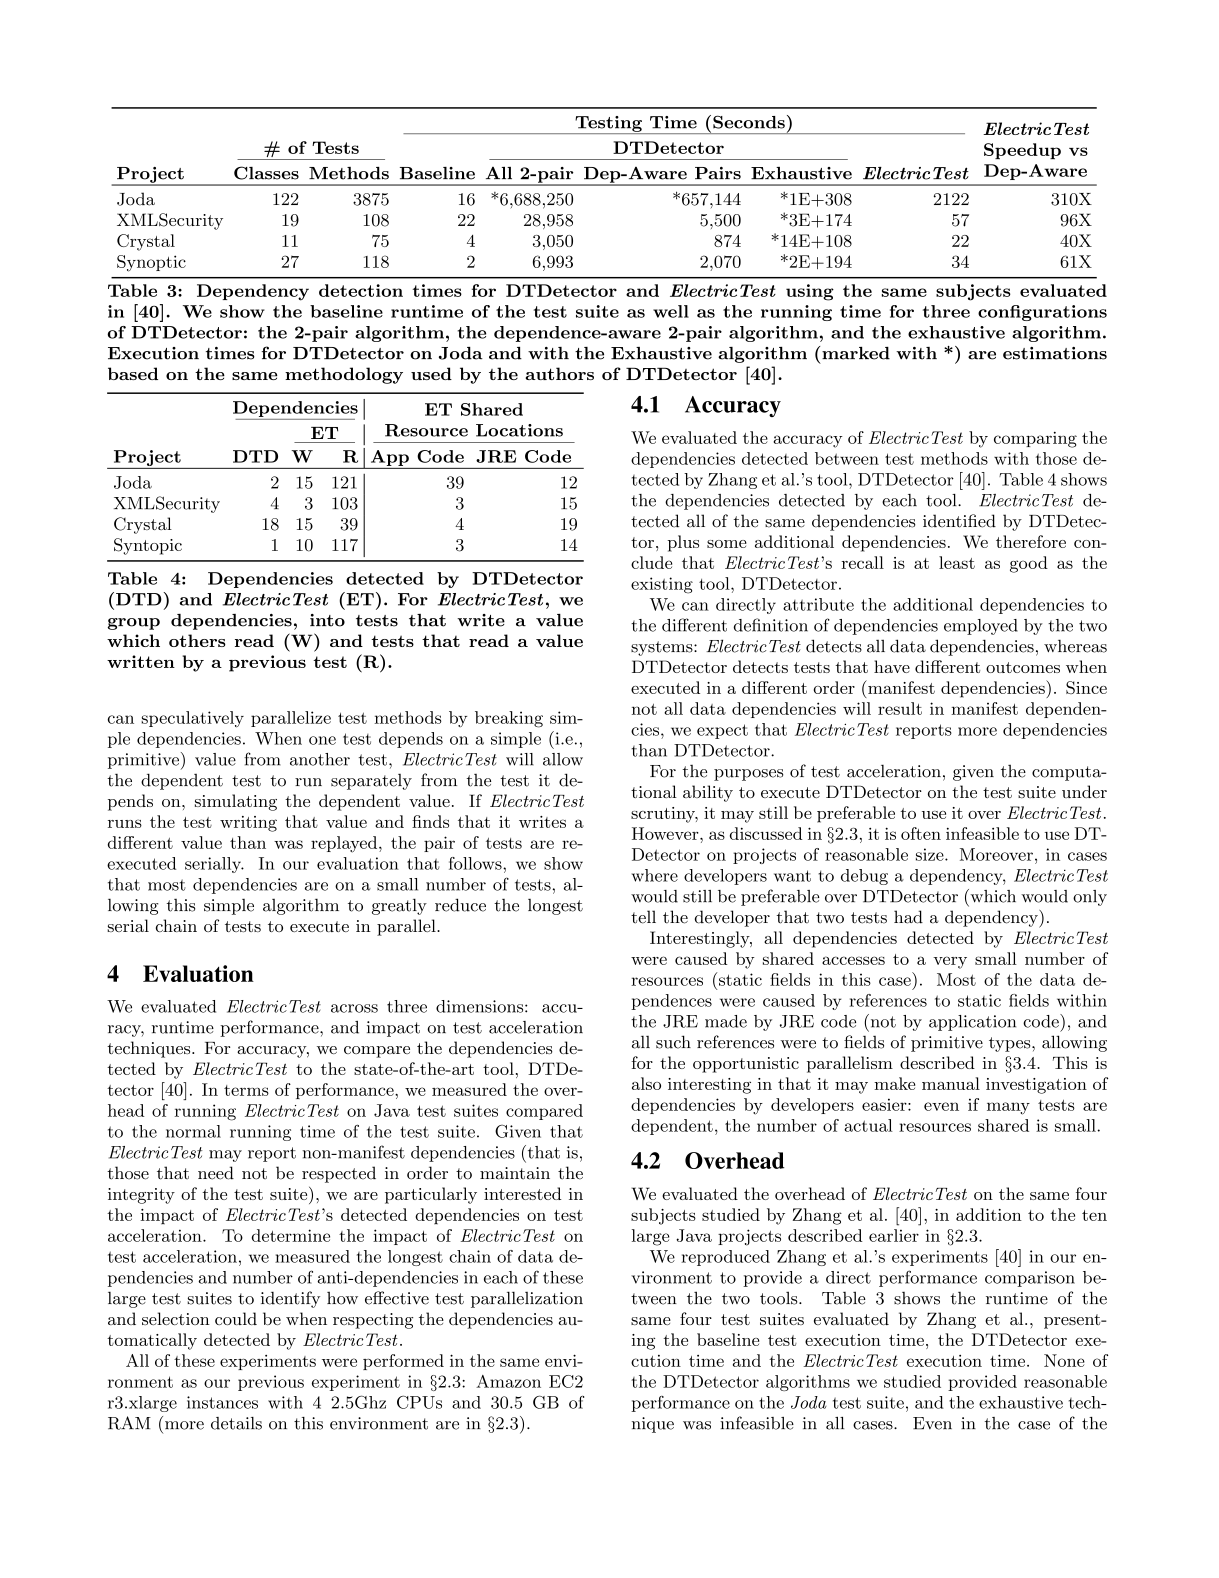 This image has width=1219, height=1578. What do you see at coordinates (1022, 151) in the image?
I see `Speedup` at bounding box center [1022, 151].
